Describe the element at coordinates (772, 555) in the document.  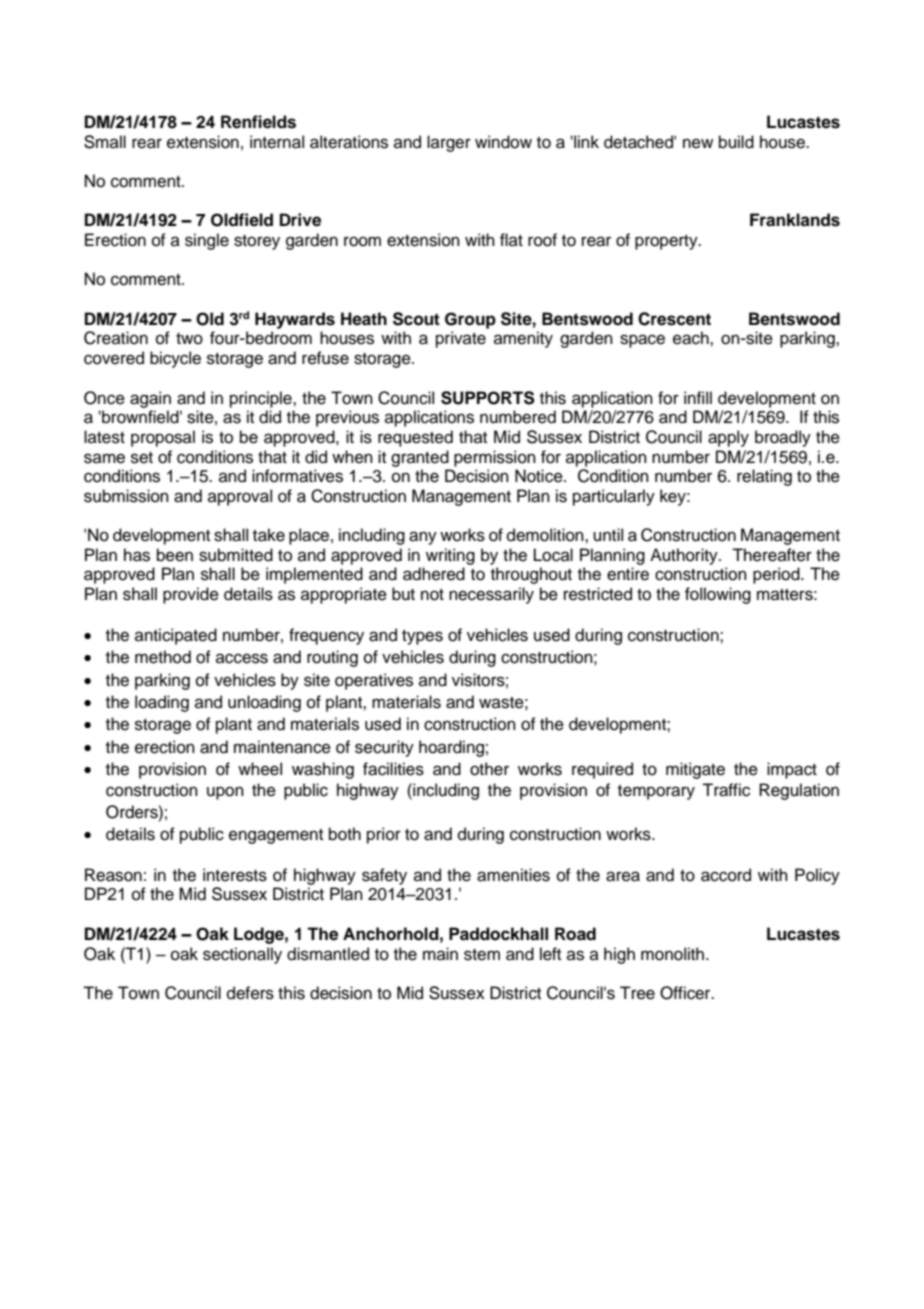
I see `Thereafter` at that location.
